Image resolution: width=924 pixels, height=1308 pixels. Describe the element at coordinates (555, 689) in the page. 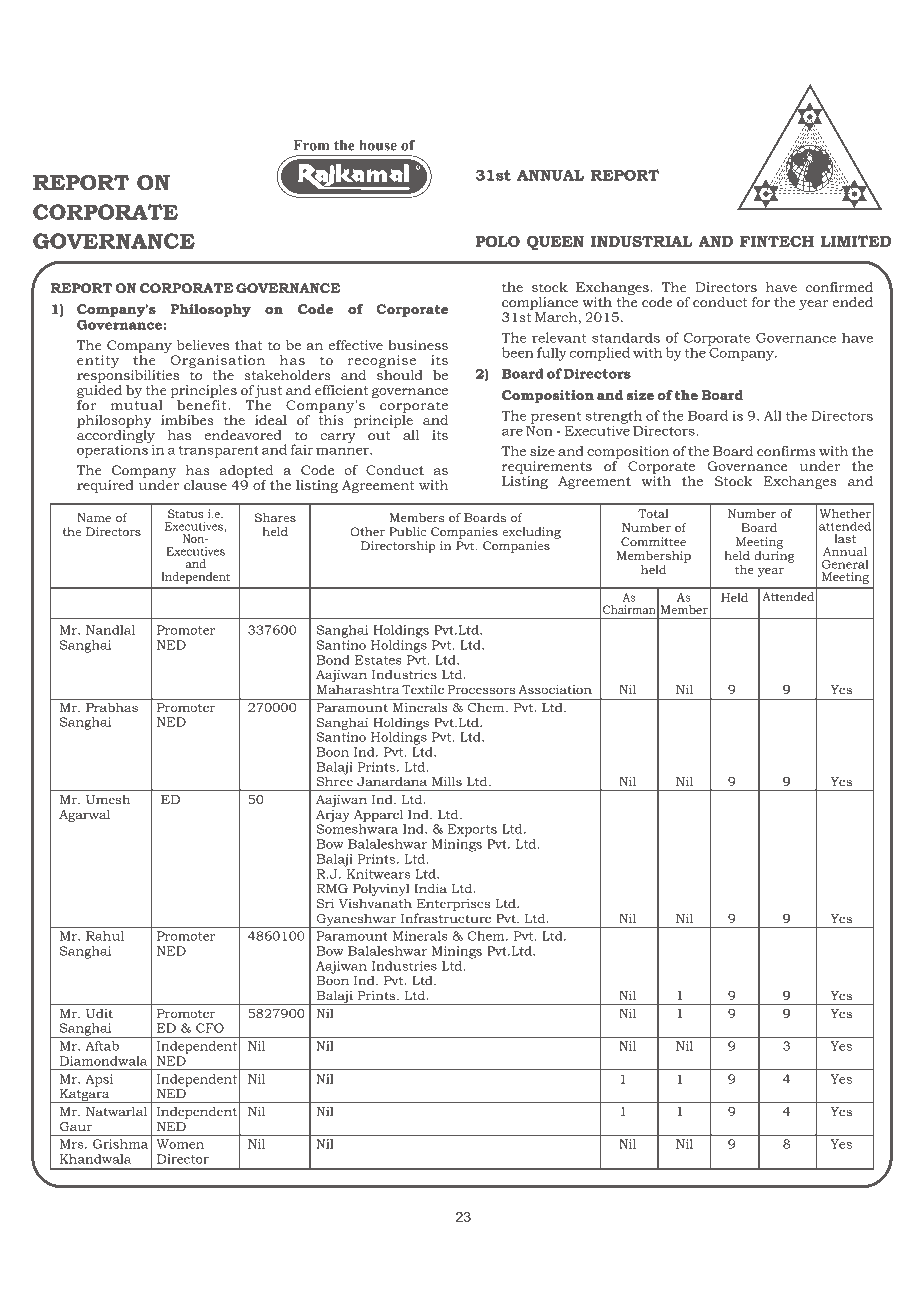

I see `Association` at that location.
